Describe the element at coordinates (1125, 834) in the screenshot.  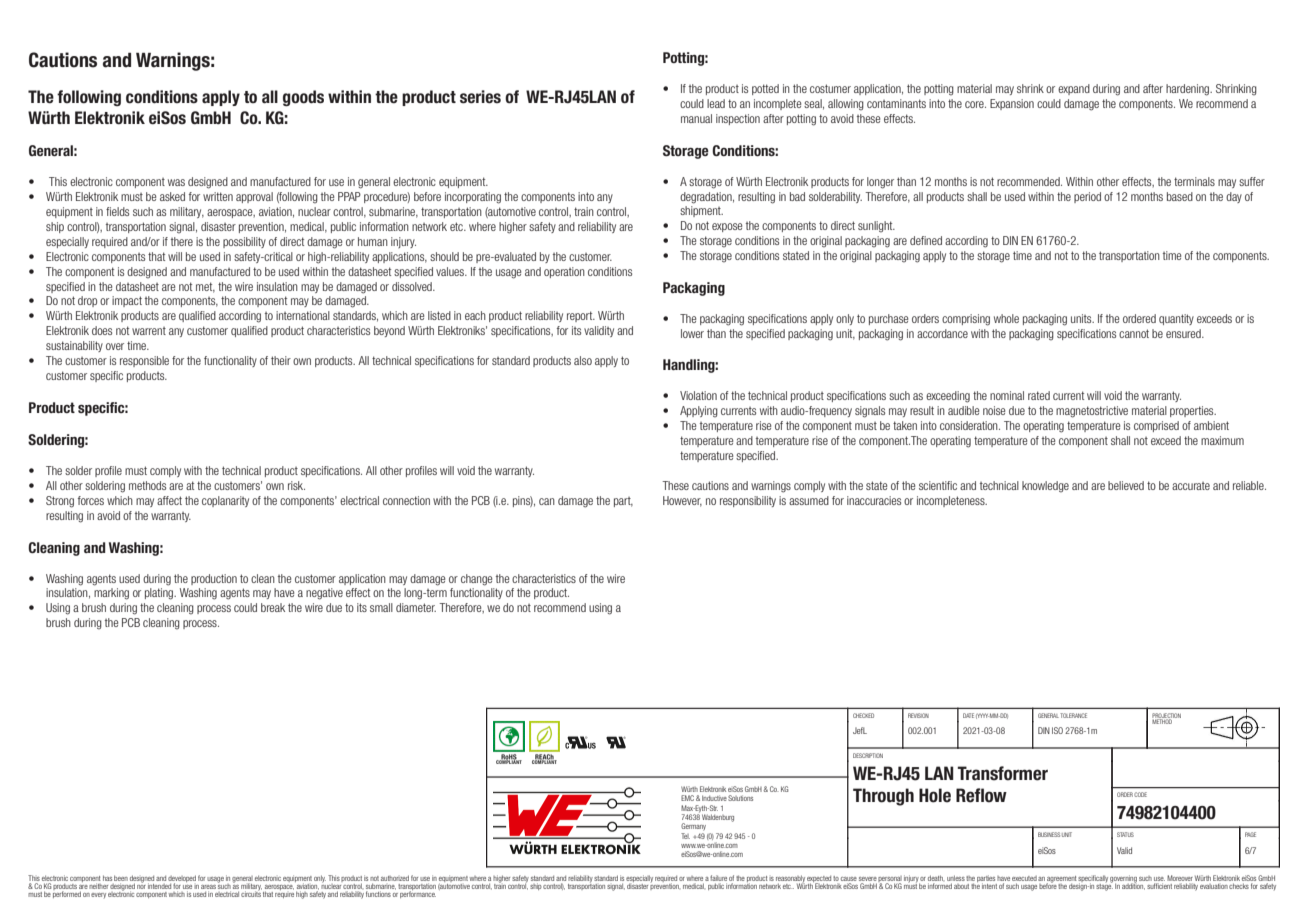
I see `STATUS` at that location.
